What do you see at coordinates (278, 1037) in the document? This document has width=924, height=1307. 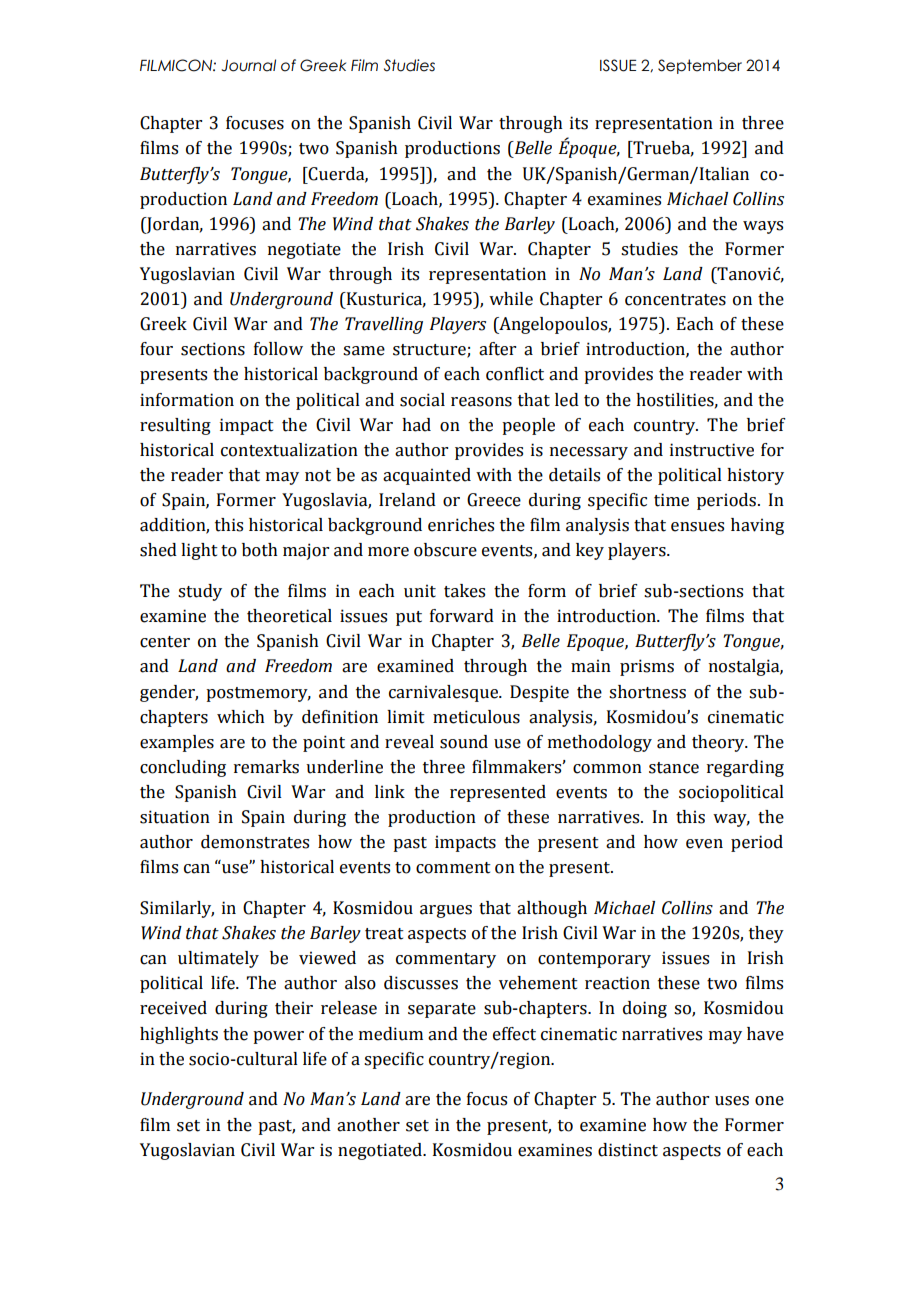 I see `power` at bounding box center [278, 1037].
